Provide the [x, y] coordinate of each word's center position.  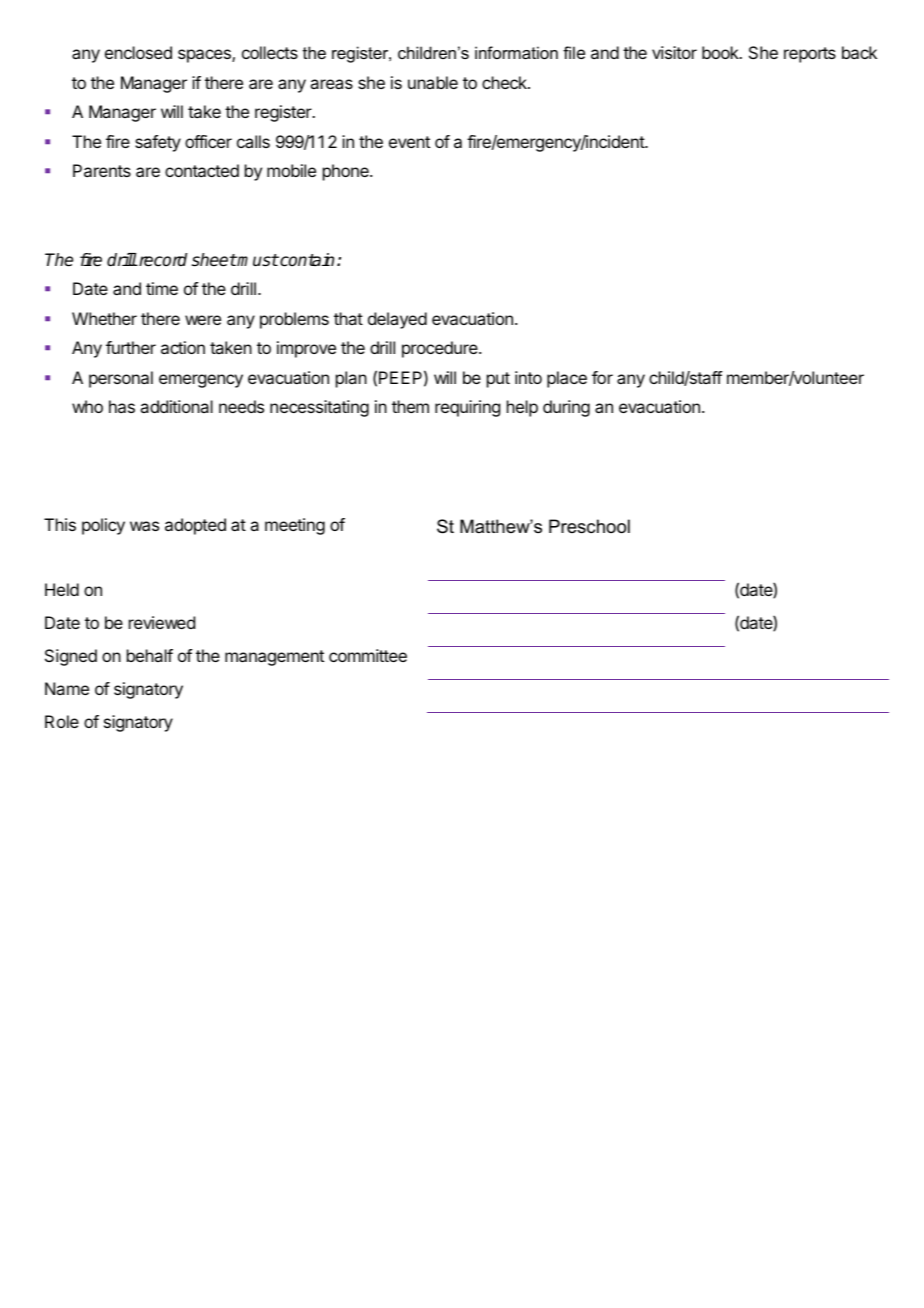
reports [810, 55]
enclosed [138, 52]
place [567, 379]
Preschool [589, 526]
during [566, 408]
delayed [397, 320]
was [144, 526]
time [162, 288]
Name [67, 688]
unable [433, 82]
